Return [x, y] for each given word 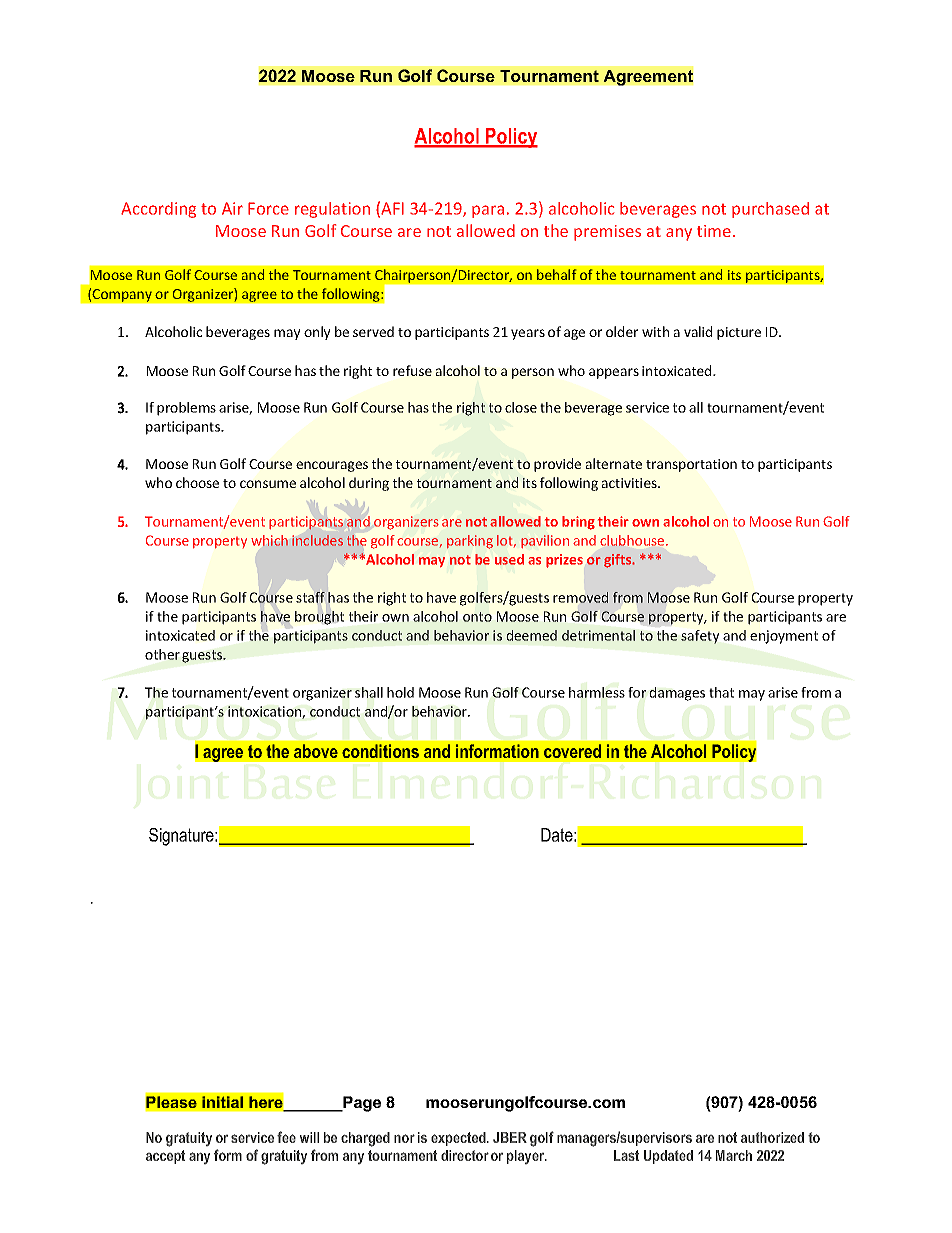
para [488, 211]
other [162, 654]
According [158, 210]
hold [400, 692]
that [721, 692]
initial [222, 1102]
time [714, 231]
